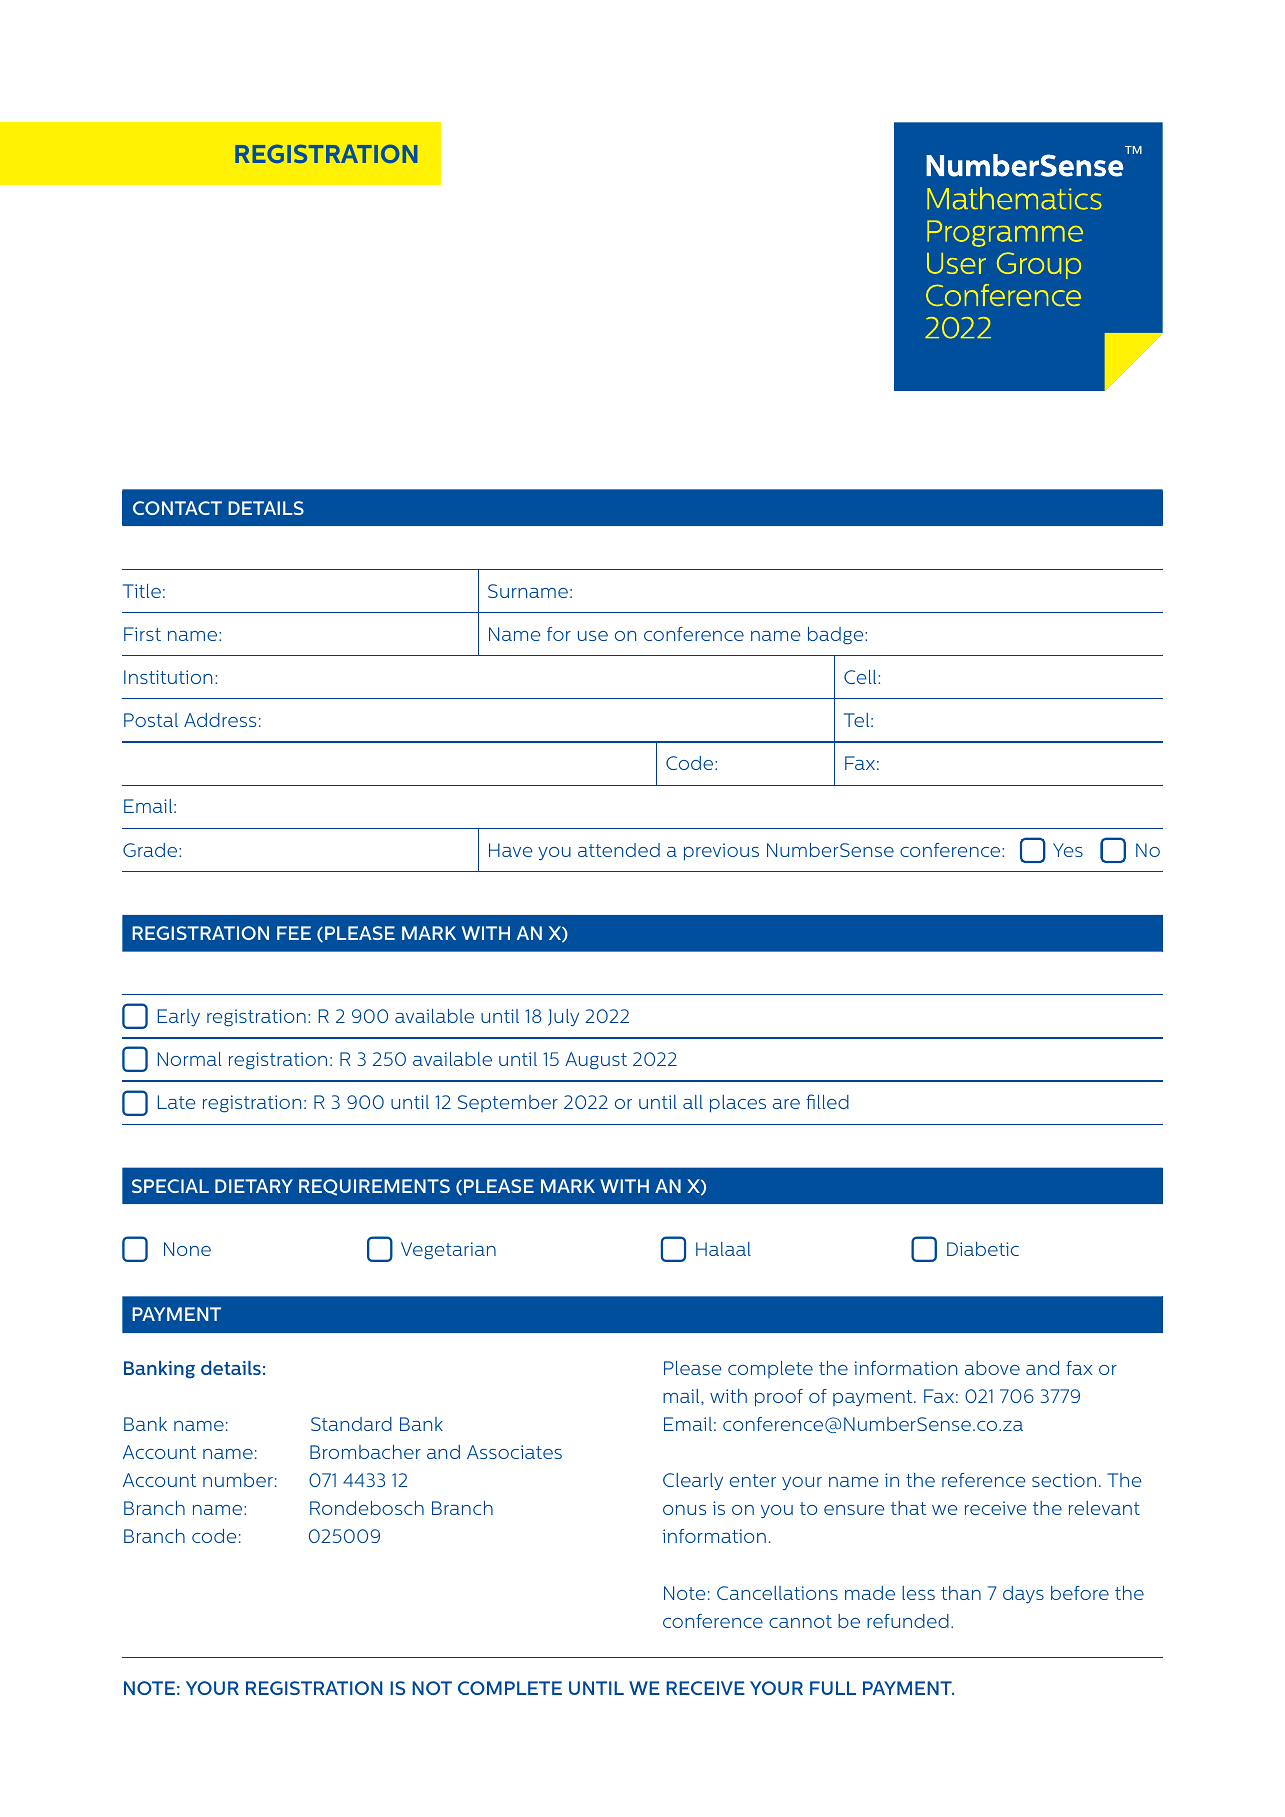 The width and height of the page is (1285, 1817). Describe the element at coordinates (992, 1368) in the page. I see `above` at that location.
